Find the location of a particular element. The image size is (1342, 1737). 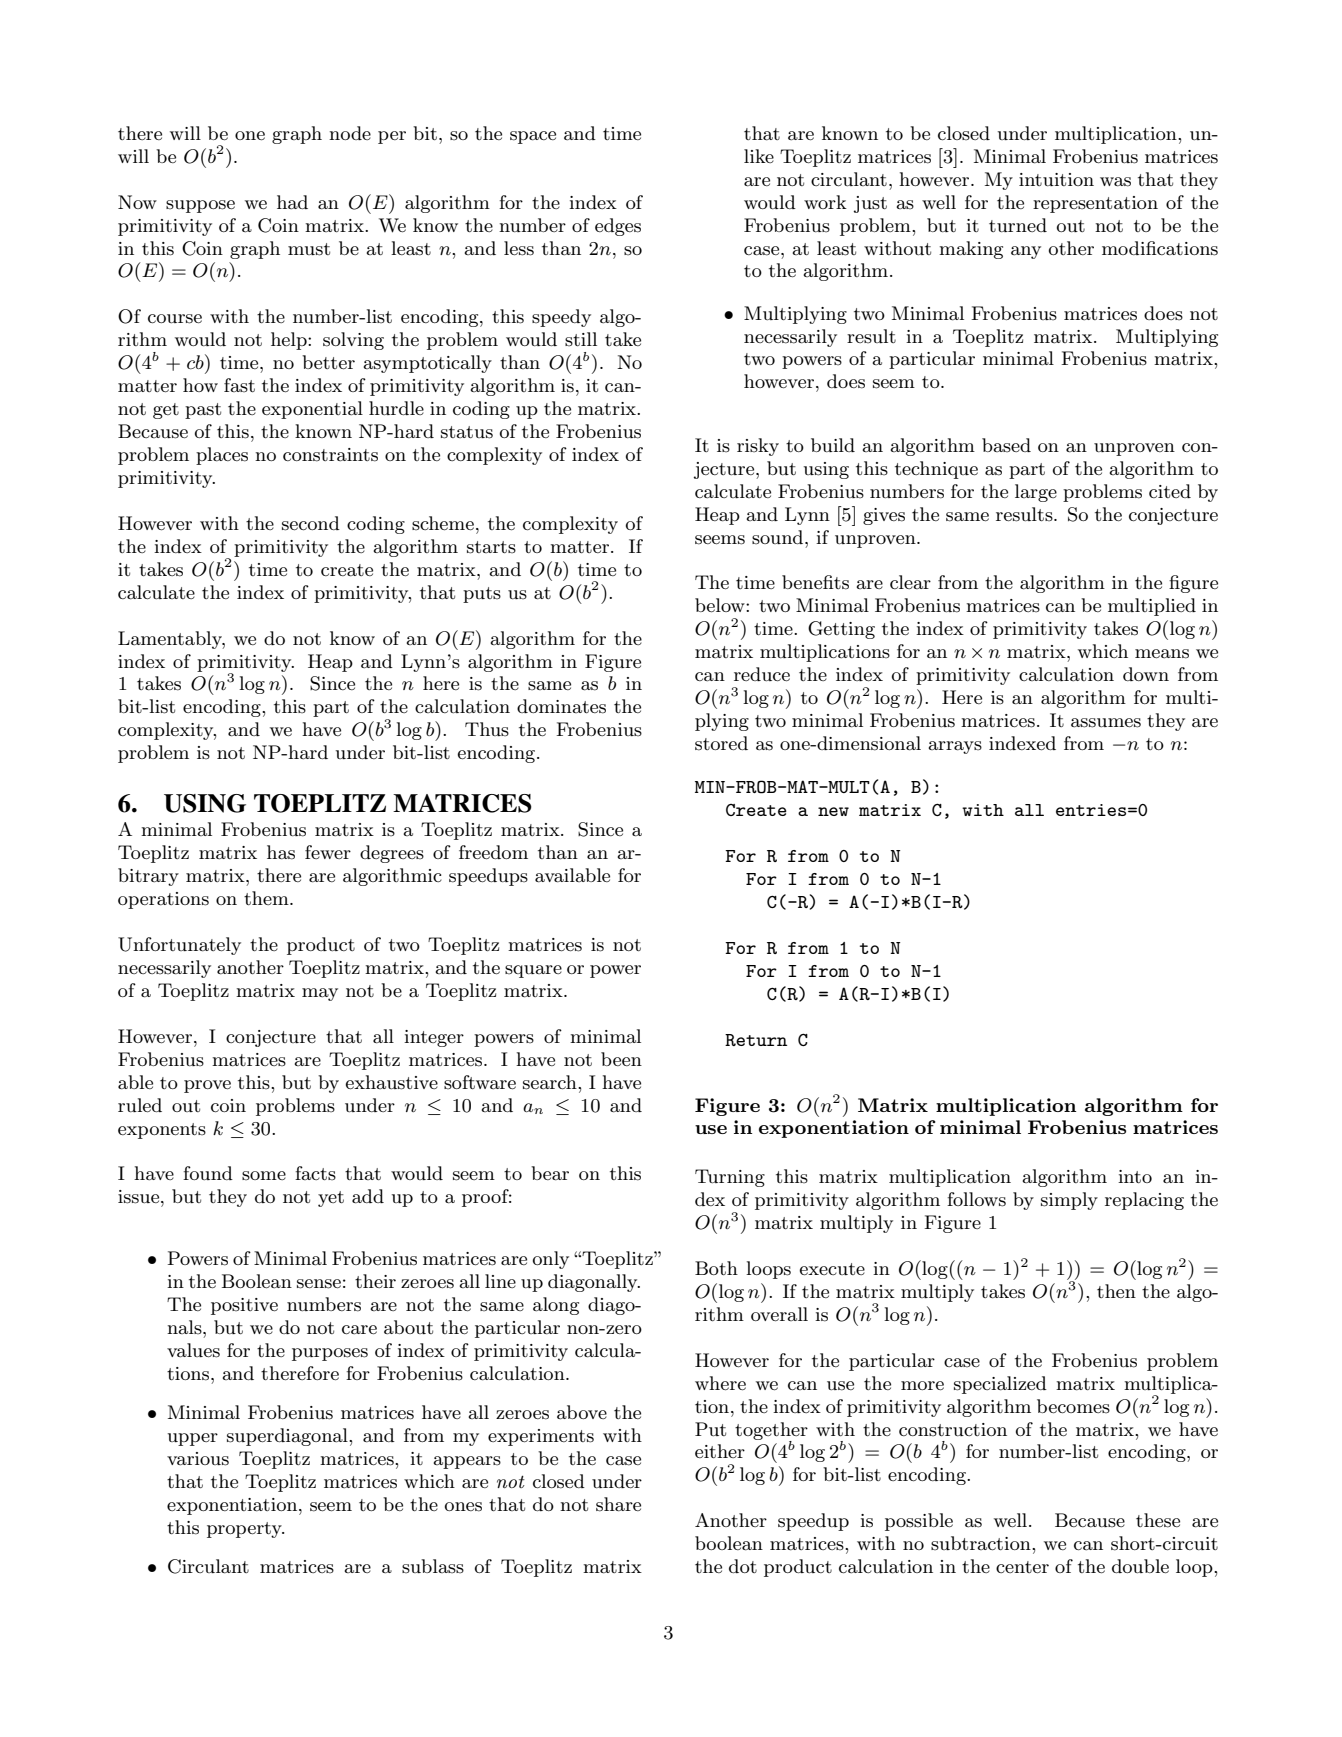

sense is located at coordinates (319, 1284).
